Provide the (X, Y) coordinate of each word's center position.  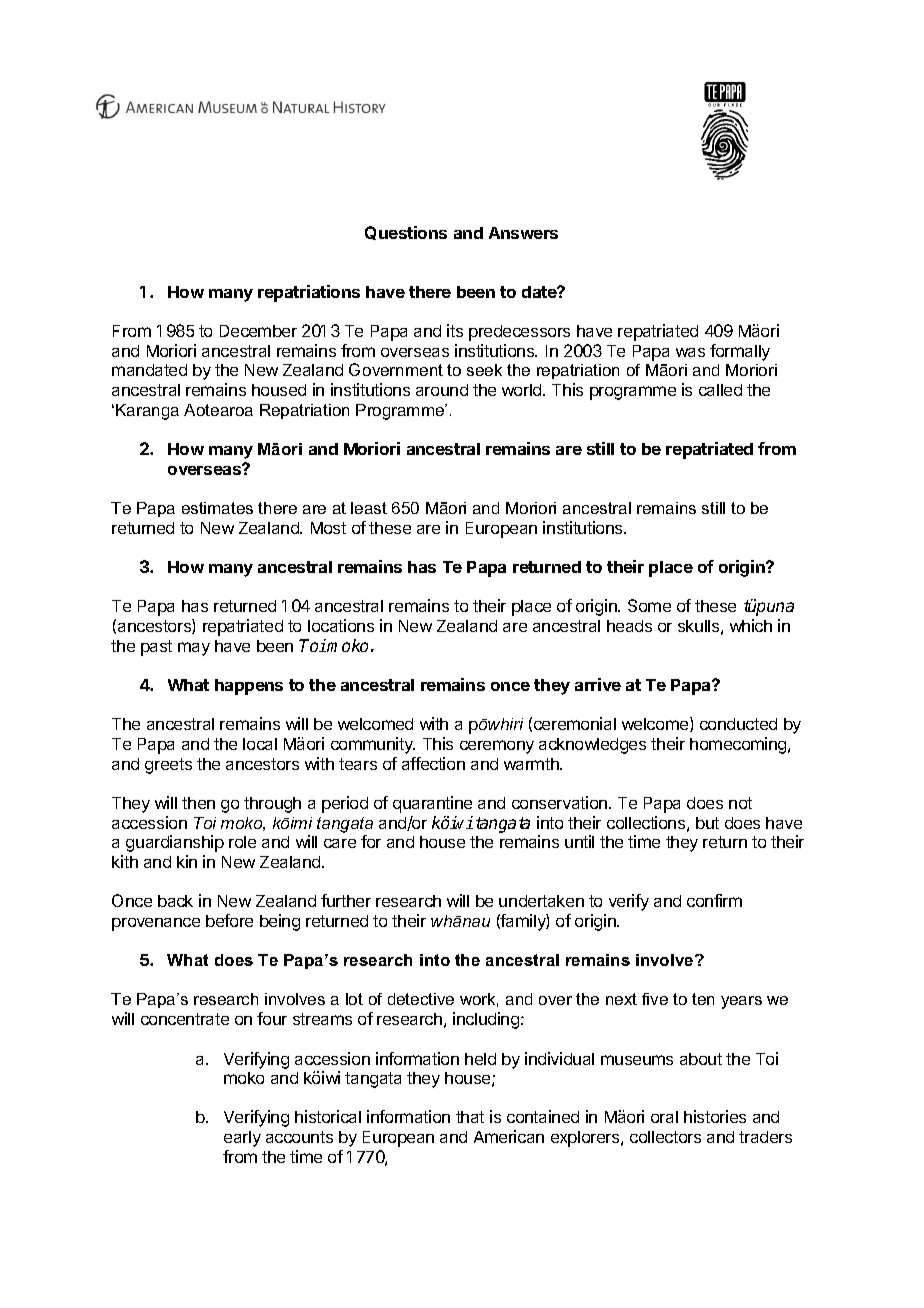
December (258, 331)
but (707, 823)
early (242, 1139)
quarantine (432, 804)
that (470, 1117)
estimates (217, 508)
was (690, 352)
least (369, 508)
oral (664, 1117)
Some (649, 605)
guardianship (175, 843)
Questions (406, 233)
